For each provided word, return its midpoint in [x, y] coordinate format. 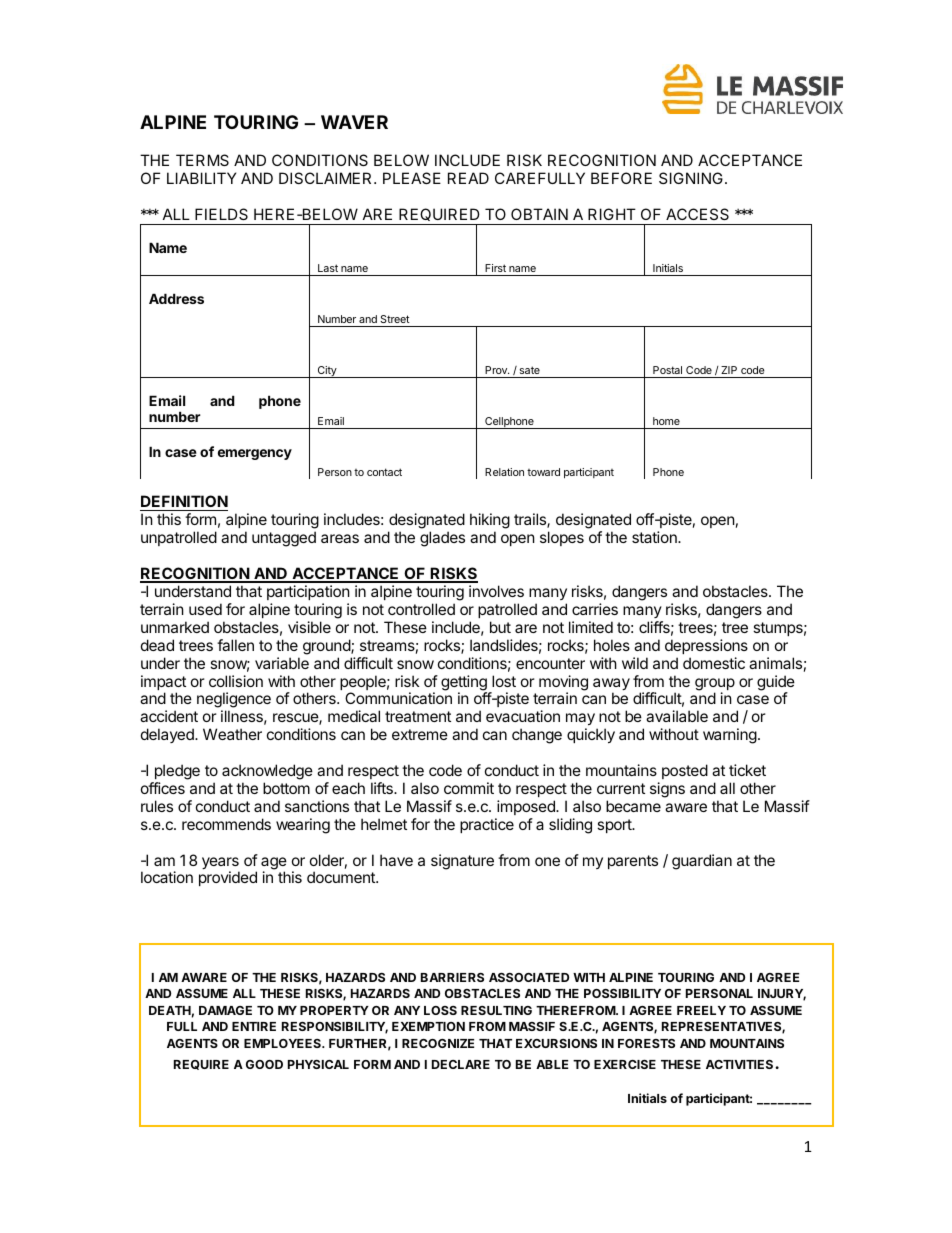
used [205, 609]
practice [487, 825]
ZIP [729, 370]
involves [496, 591]
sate [530, 370]
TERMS [202, 160]
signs [667, 790]
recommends [226, 824]
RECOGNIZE [438, 1043]
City [327, 372]
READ [468, 178]
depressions [706, 646]
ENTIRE [254, 1026]
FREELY [701, 1010]
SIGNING [691, 178]
